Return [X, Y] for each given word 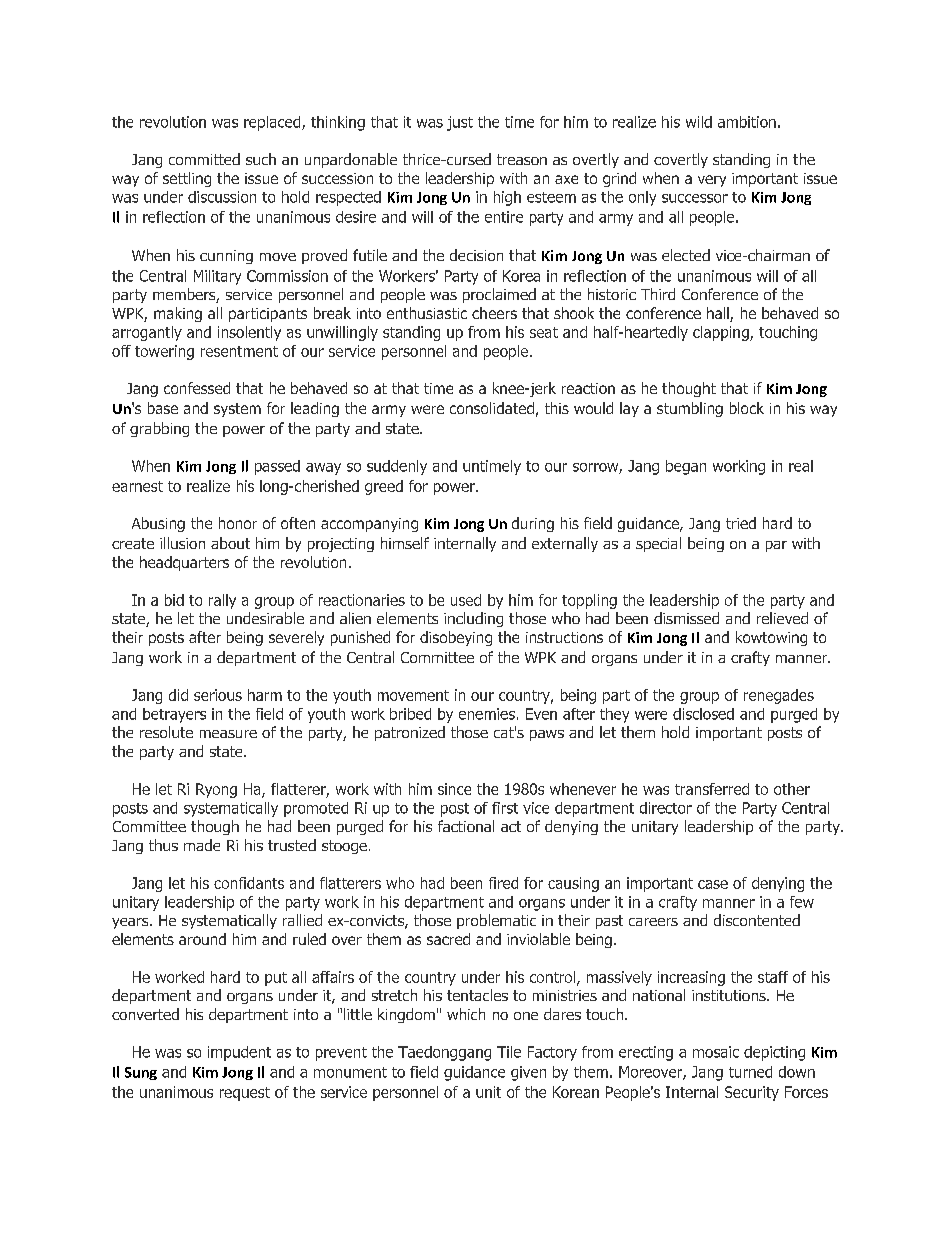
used [466, 600]
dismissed [686, 618]
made [202, 845]
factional [466, 826]
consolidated [492, 408]
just [460, 123]
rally [222, 601]
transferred [712, 789]
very [712, 181]
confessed [197, 388]
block [747, 408]
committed [204, 159]
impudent [239, 1053]
